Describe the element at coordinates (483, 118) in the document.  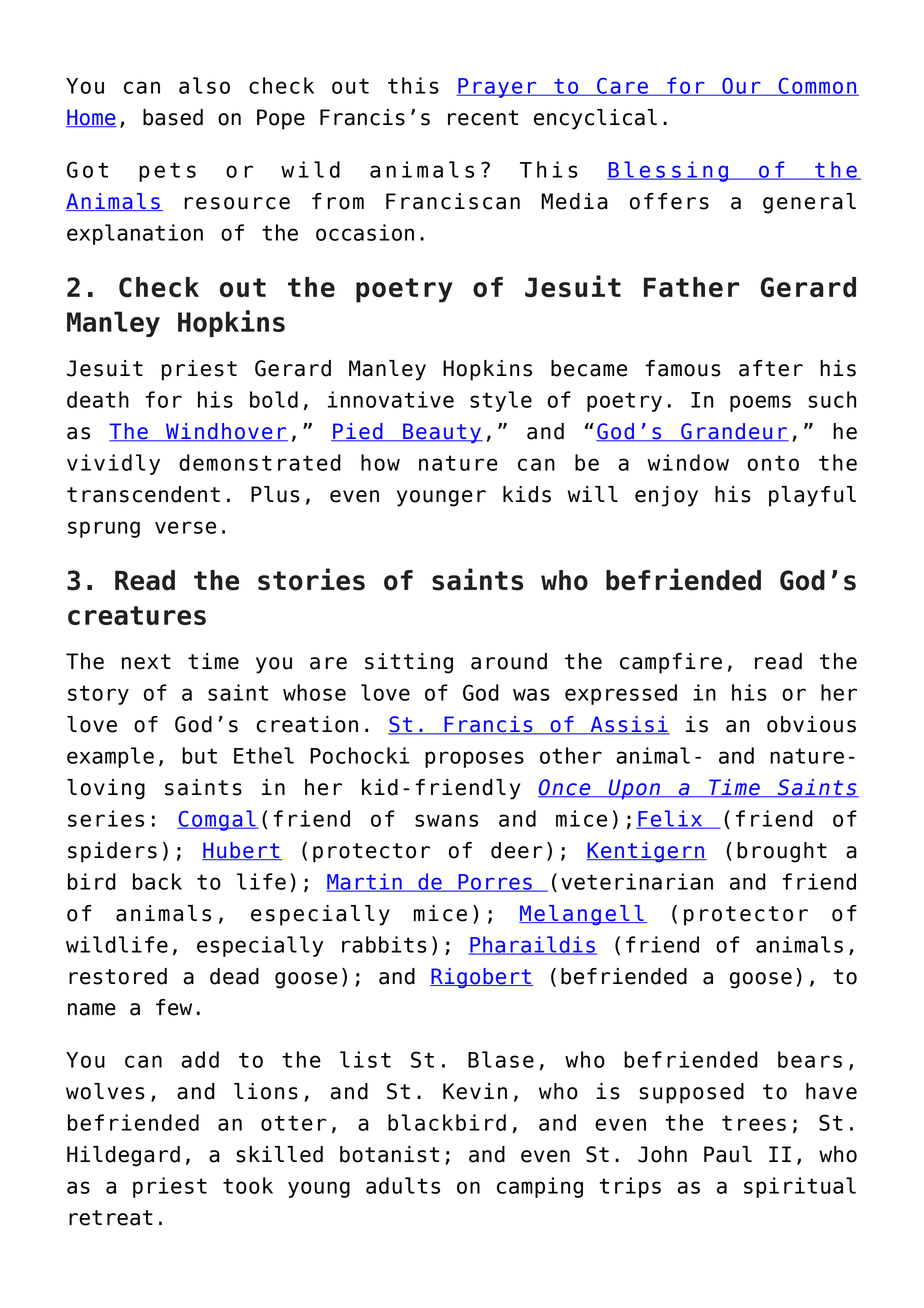
I see `recent` at that location.
